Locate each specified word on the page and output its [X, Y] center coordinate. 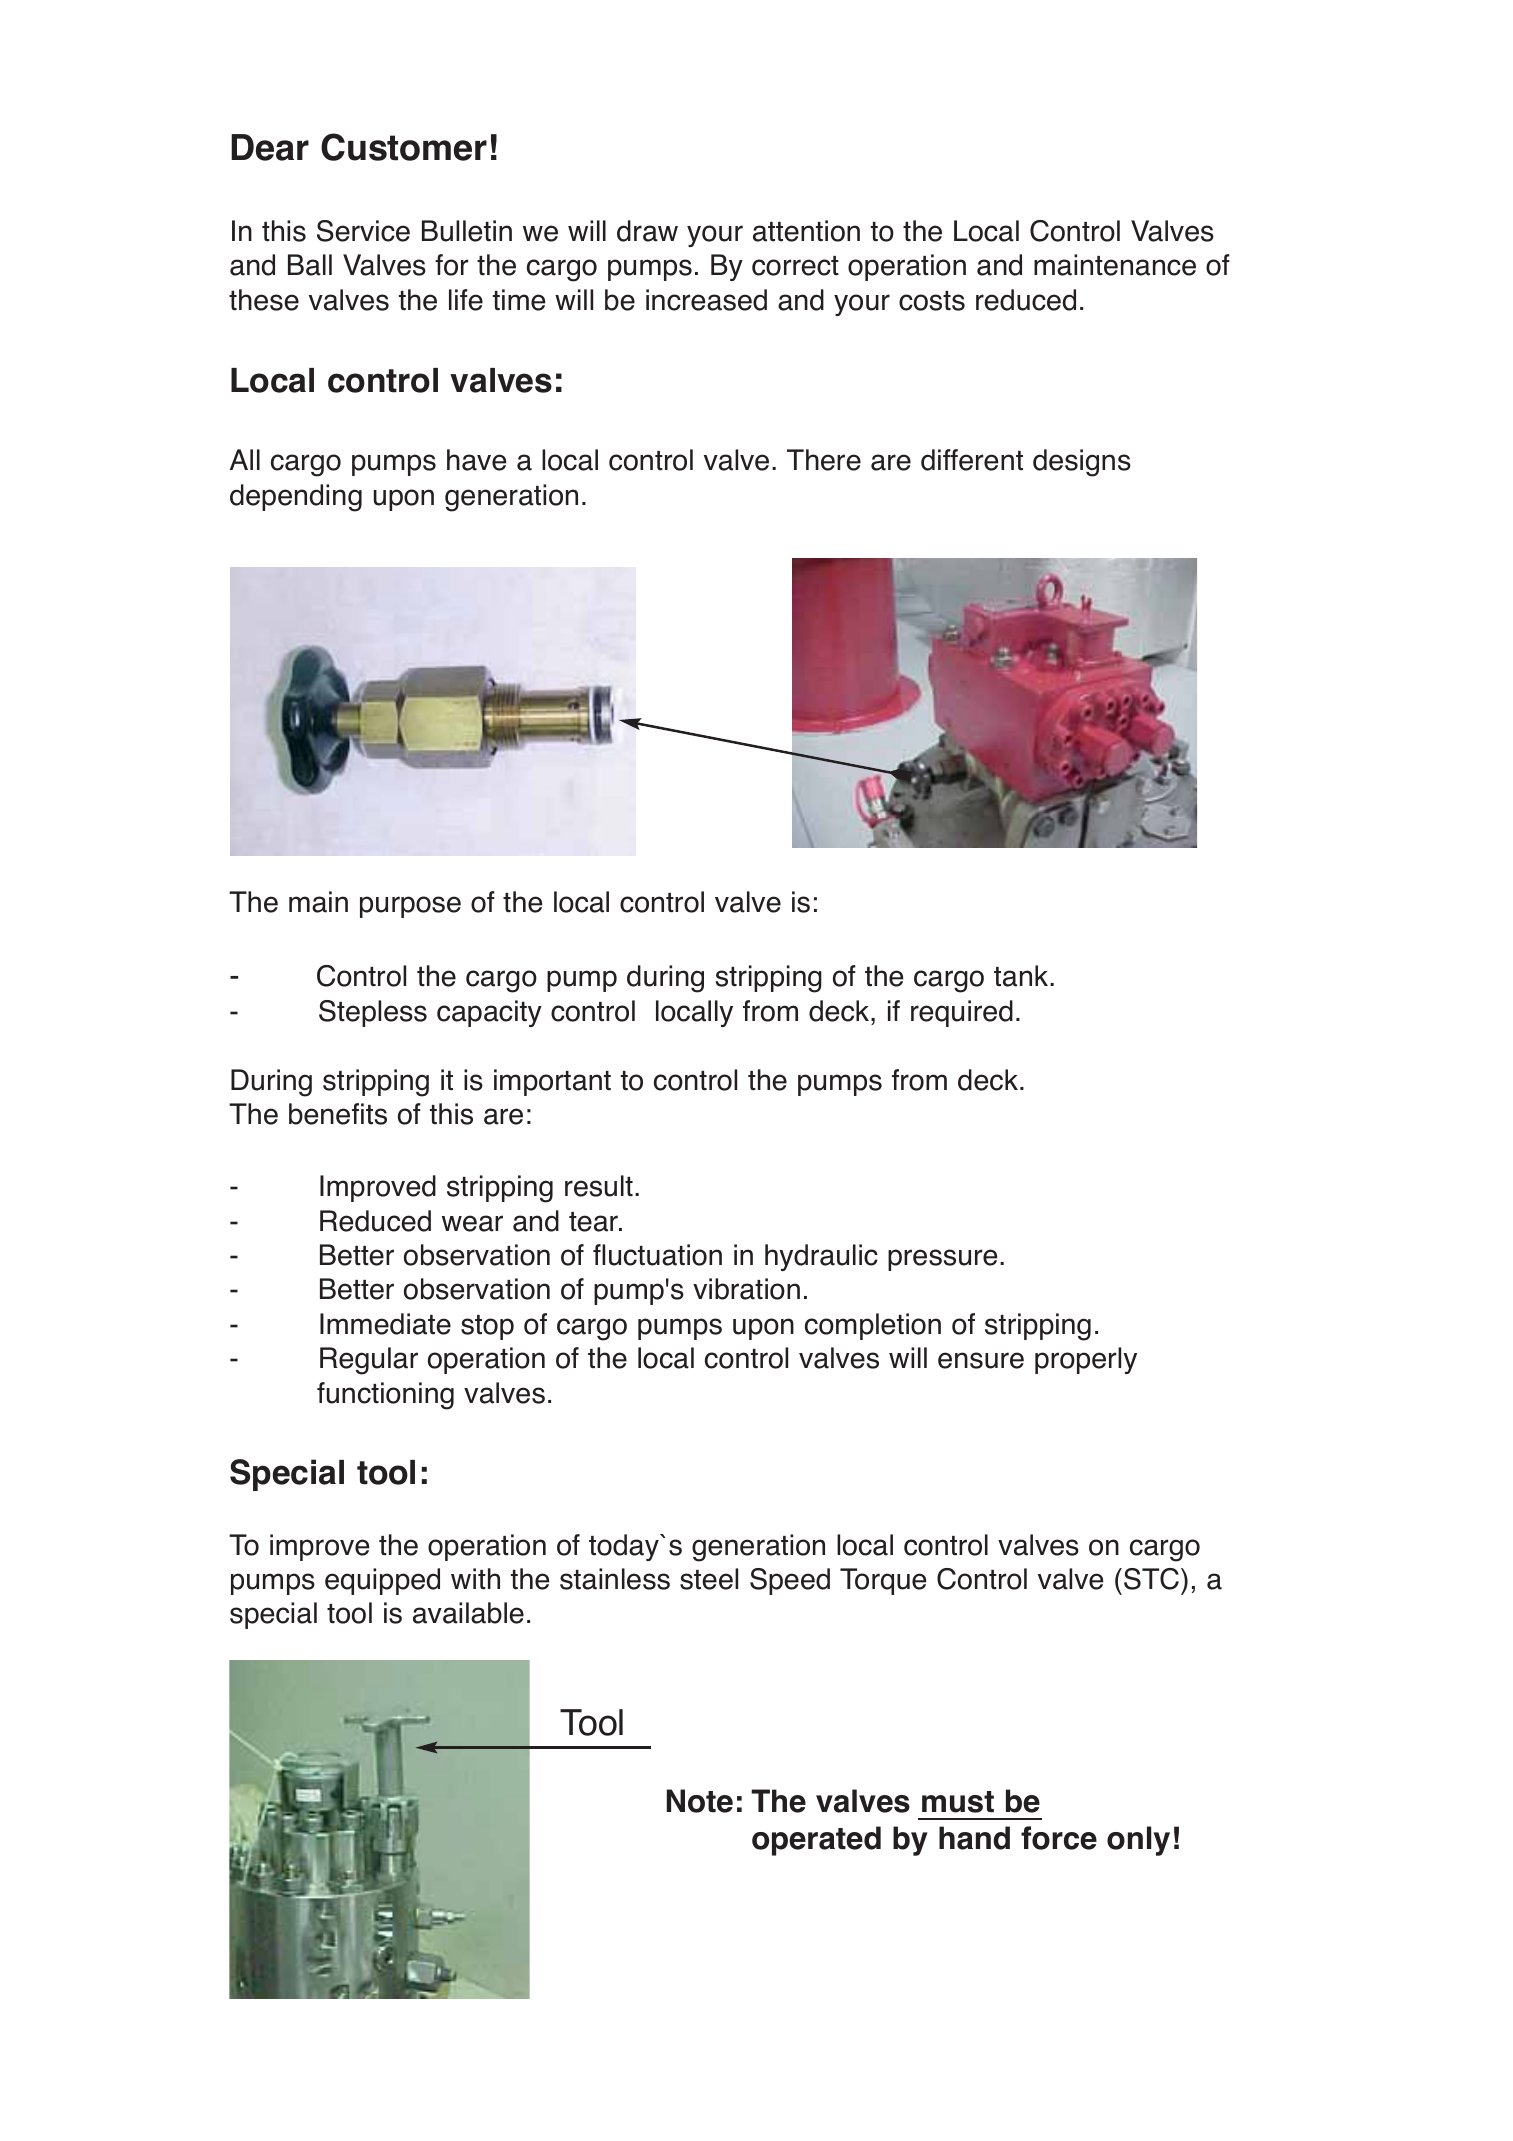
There [824, 460]
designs [1082, 463]
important [552, 1082]
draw [647, 231]
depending [296, 498]
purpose [410, 907]
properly [1086, 1360]
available [468, 1613]
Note [700, 1801]
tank [1022, 976]
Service [363, 231]
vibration [746, 1289]
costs [932, 301]
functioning [385, 1396]
